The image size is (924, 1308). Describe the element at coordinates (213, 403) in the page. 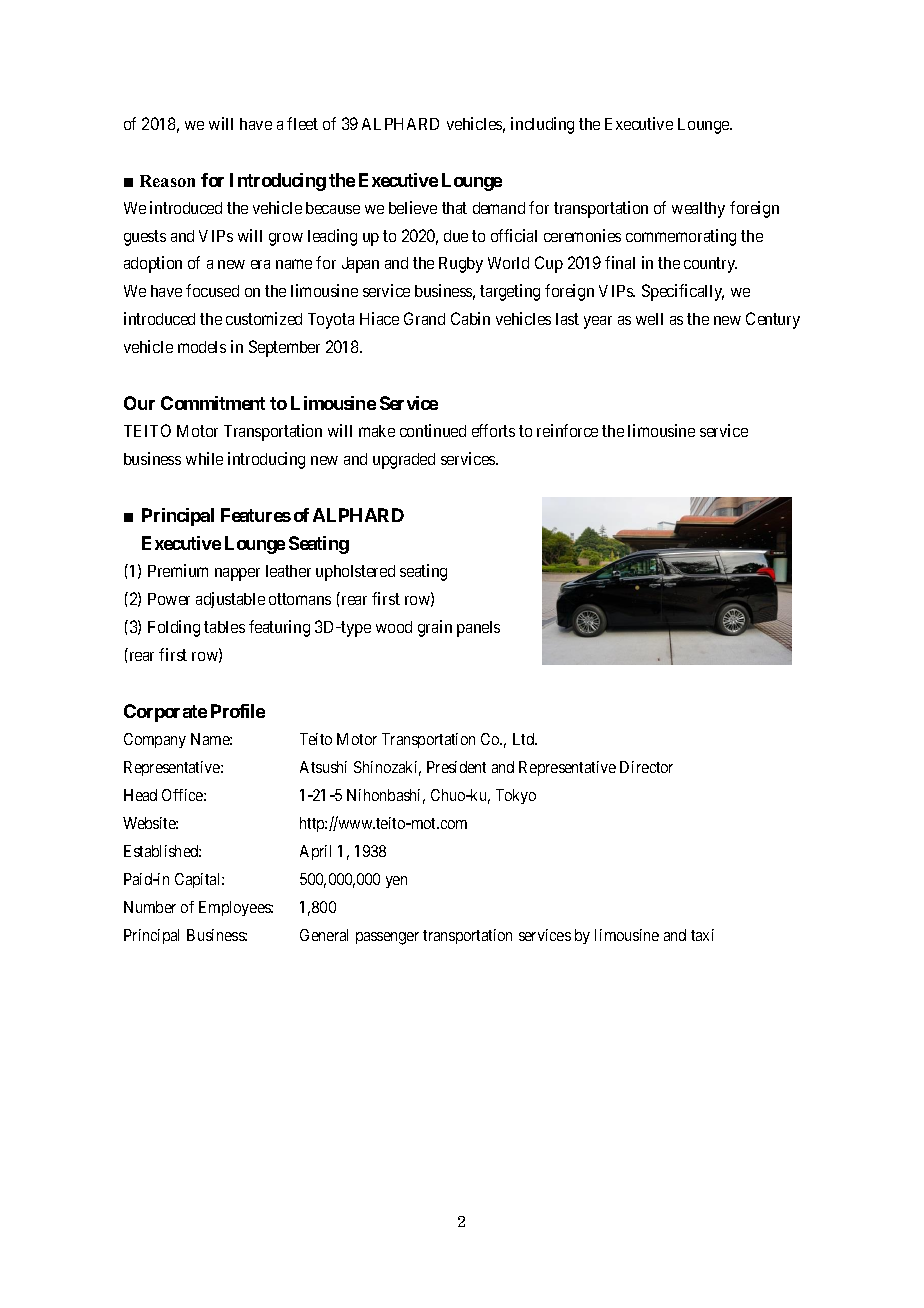

I see `Commitment` at that location.
